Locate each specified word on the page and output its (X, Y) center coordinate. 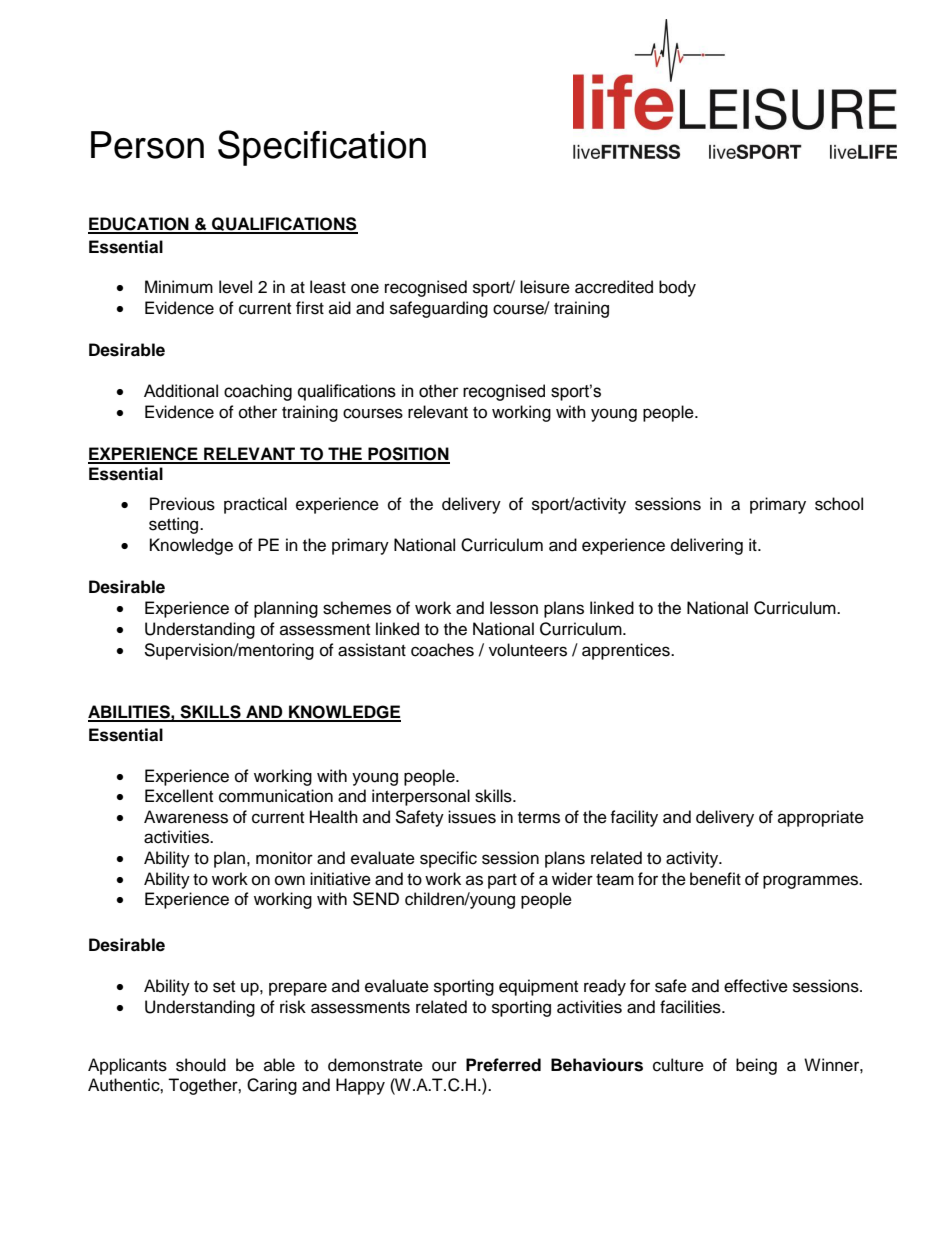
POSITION (408, 455)
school (839, 504)
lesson (514, 608)
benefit (715, 879)
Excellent (179, 796)
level (235, 287)
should (201, 1065)
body (677, 288)
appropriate (821, 818)
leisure (545, 287)
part (502, 881)
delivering (707, 546)
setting (175, 525)
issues (472, 817)
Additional (181, 391)
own (290, 880)
